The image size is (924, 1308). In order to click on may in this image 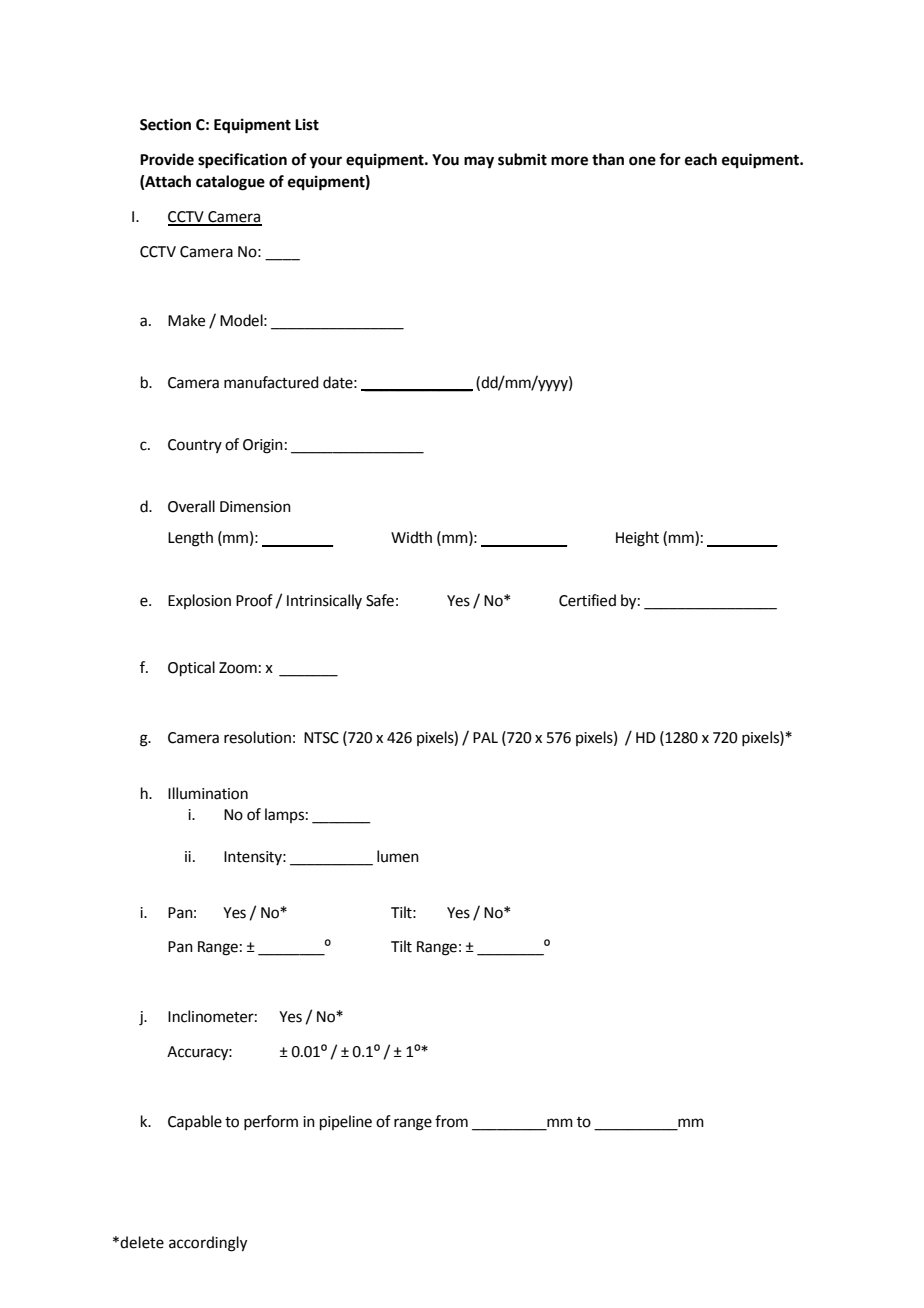, I will do `click(479, 162)`.
